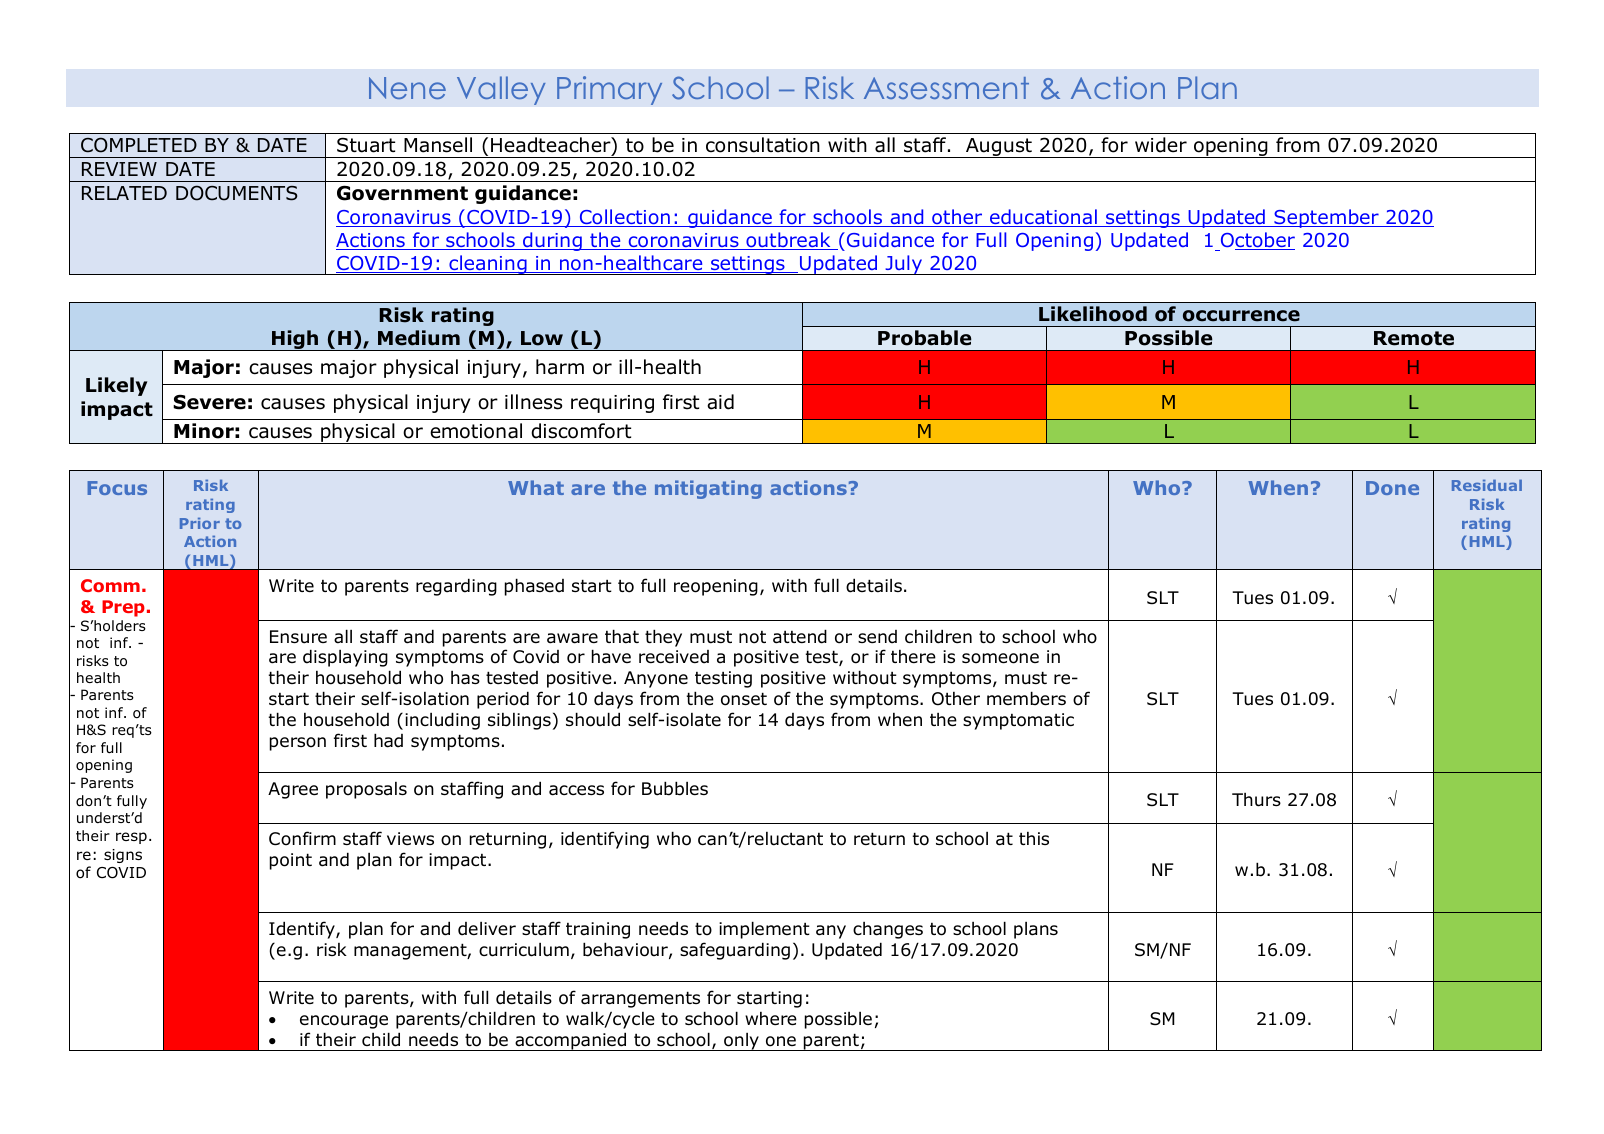  What do you see at coordinates (763, 145) in the screenshot?
I see `consultation` at bounding box center [763, 145].
